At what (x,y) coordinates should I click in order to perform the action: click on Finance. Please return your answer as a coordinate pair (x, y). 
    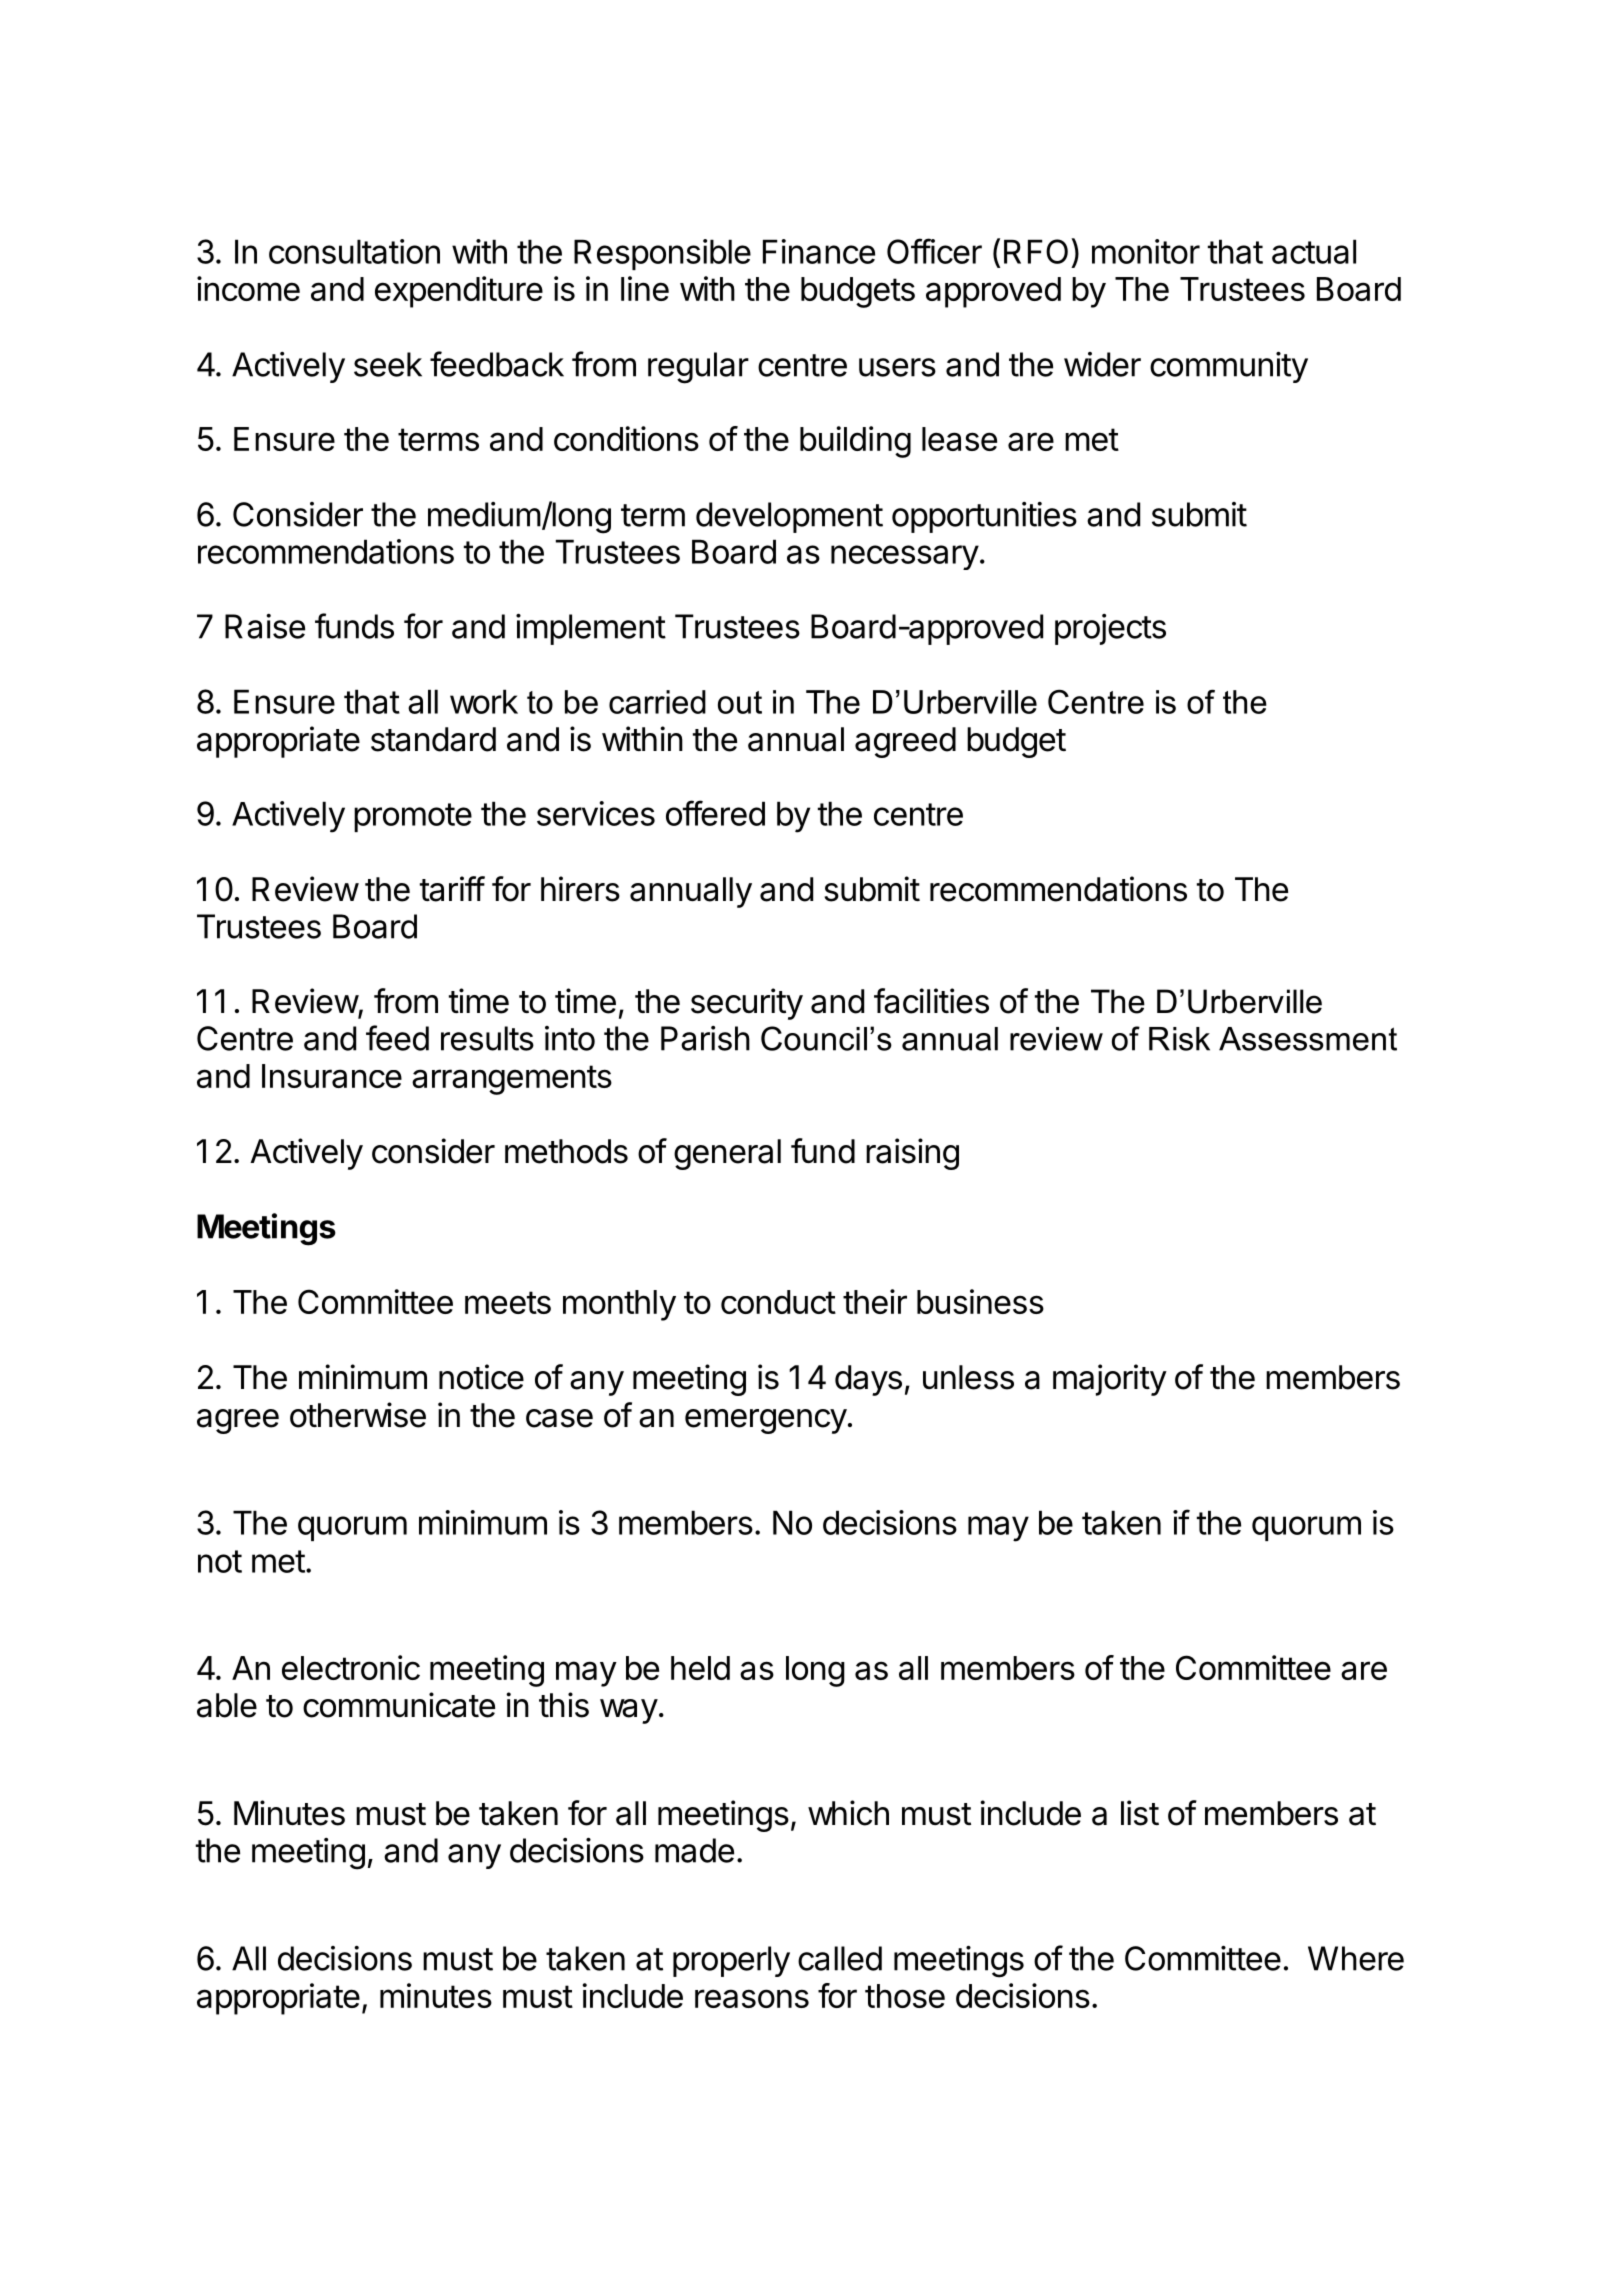
    Looking at the image, I should click on (819, 251).
